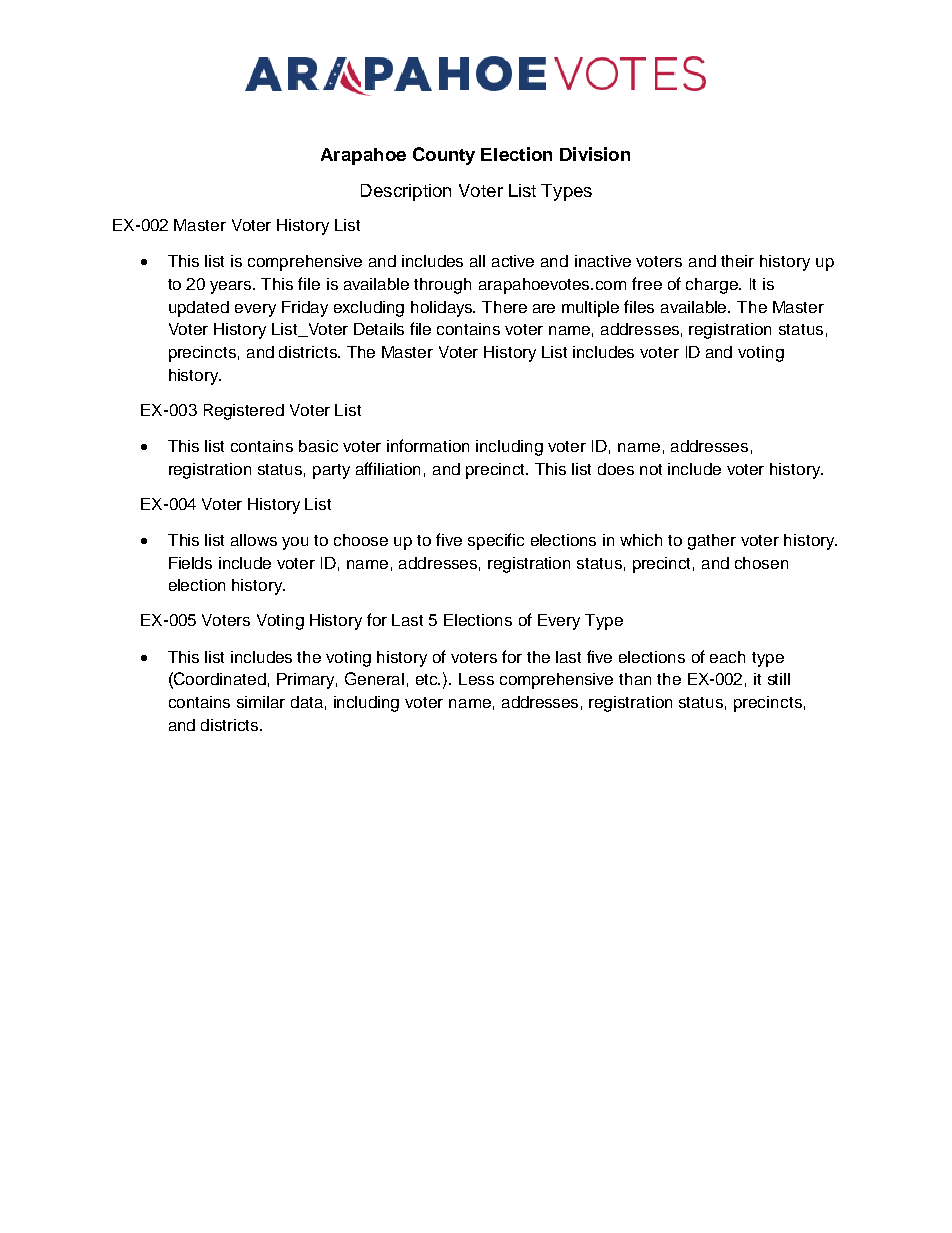 The image size is (952, 1233). Describe the element at coordinates (444, 156) in the screenshot. I see `County` at that location.
